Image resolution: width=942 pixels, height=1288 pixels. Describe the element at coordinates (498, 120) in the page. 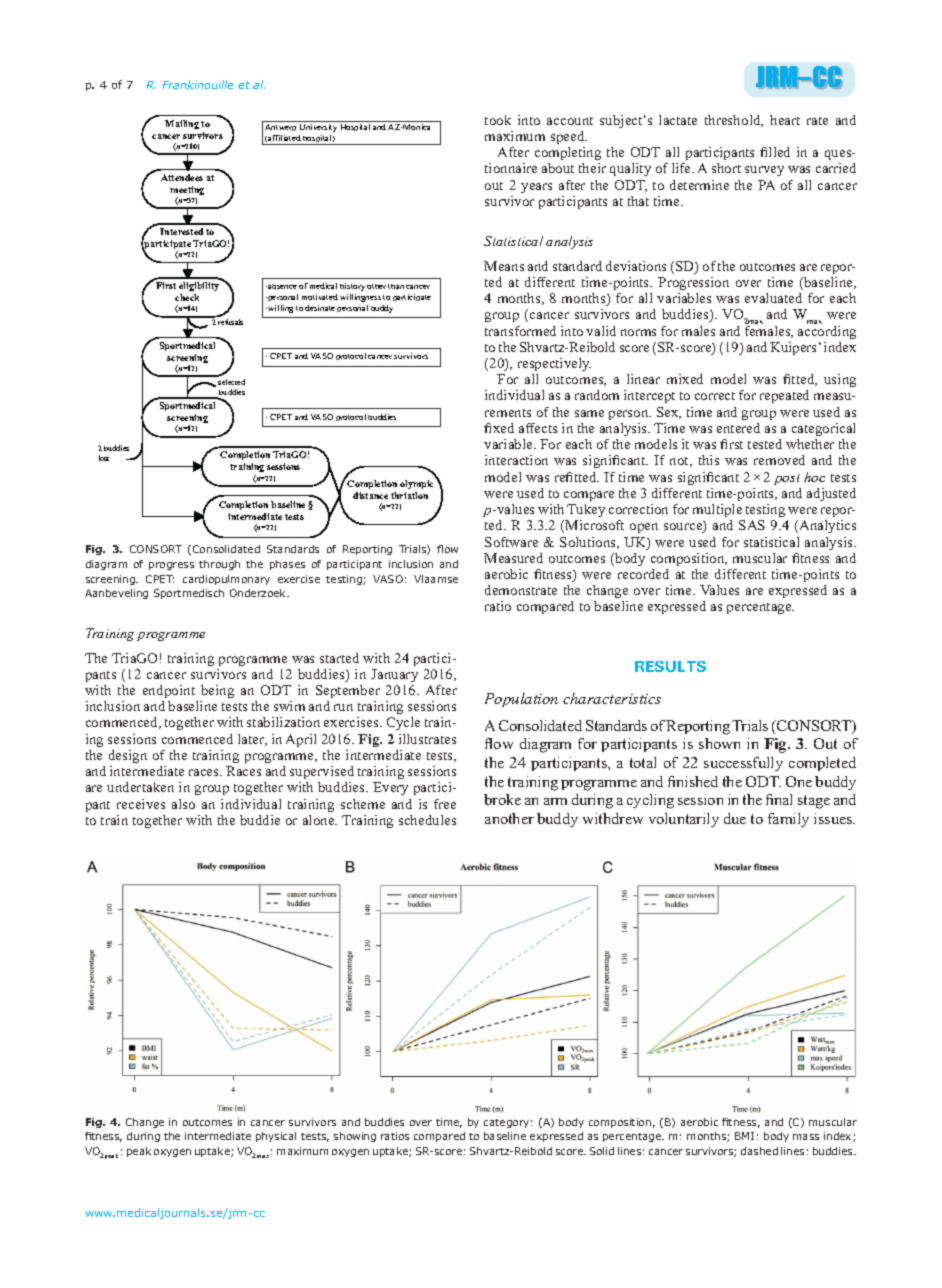

I see `took` at that location.
